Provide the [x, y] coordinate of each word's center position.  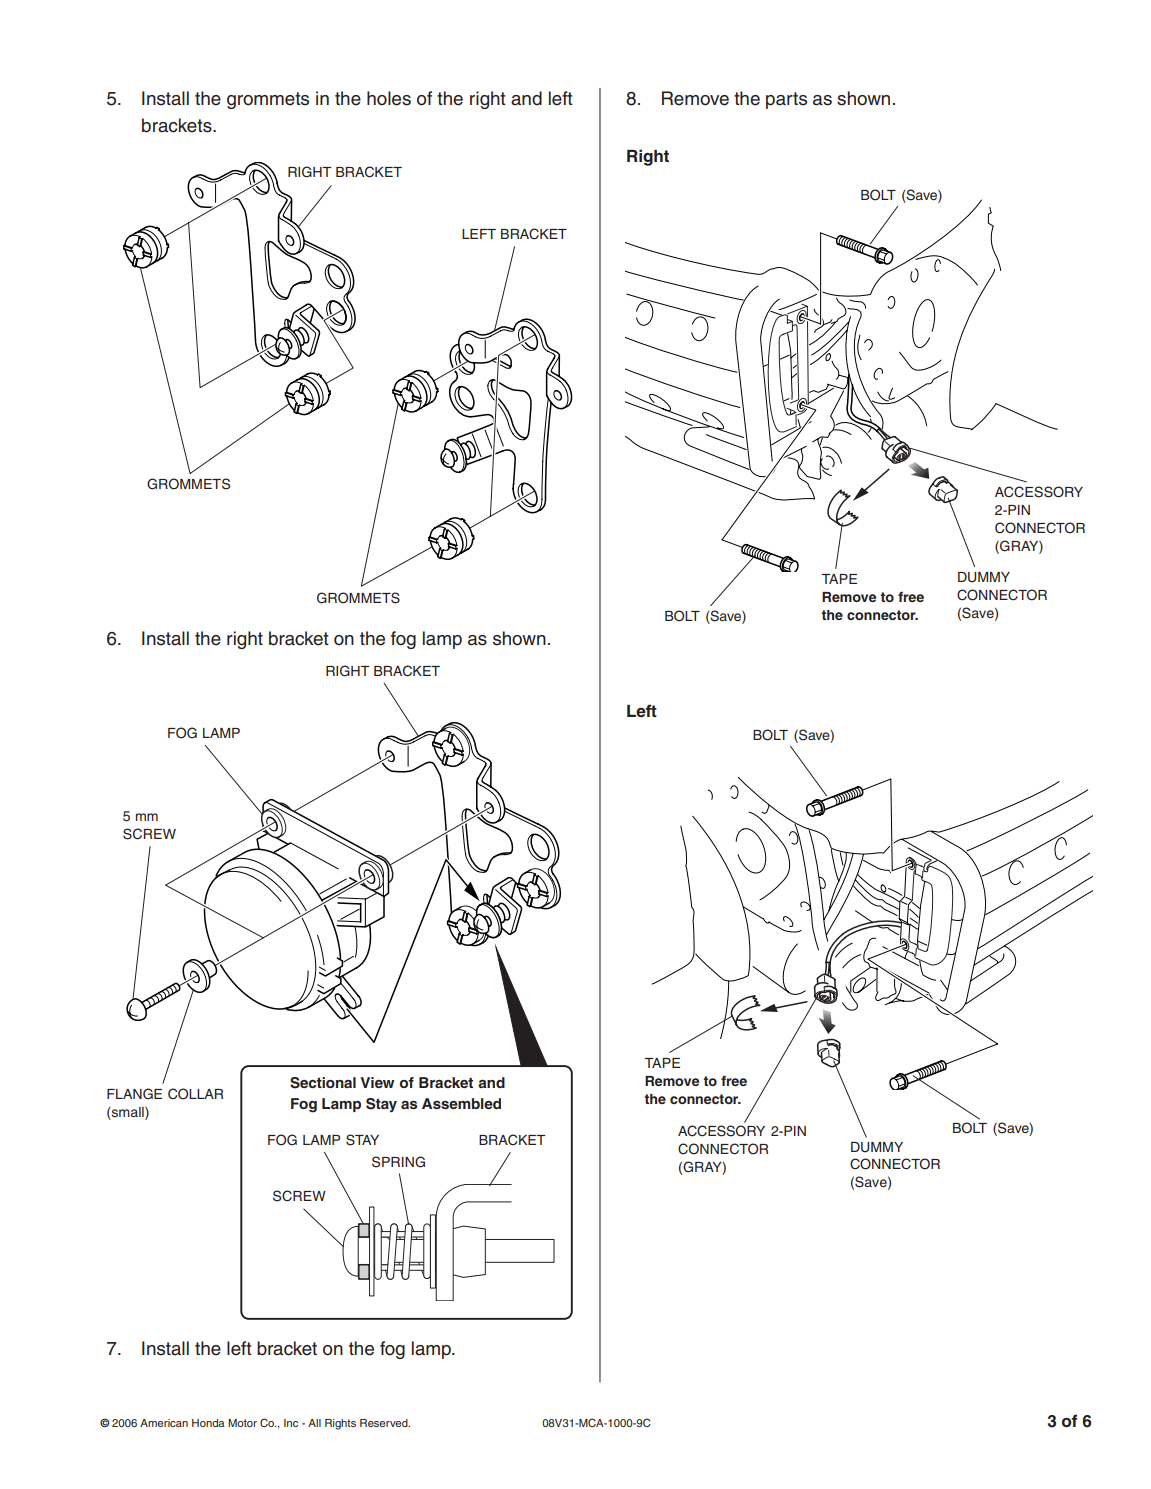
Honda [208, 1423]
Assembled [461, 1103]
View [377, 1082]
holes [389, 98]
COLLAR [195, 1094]
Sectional [323, 1083]
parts [786, 100]
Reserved [385, 1423]
